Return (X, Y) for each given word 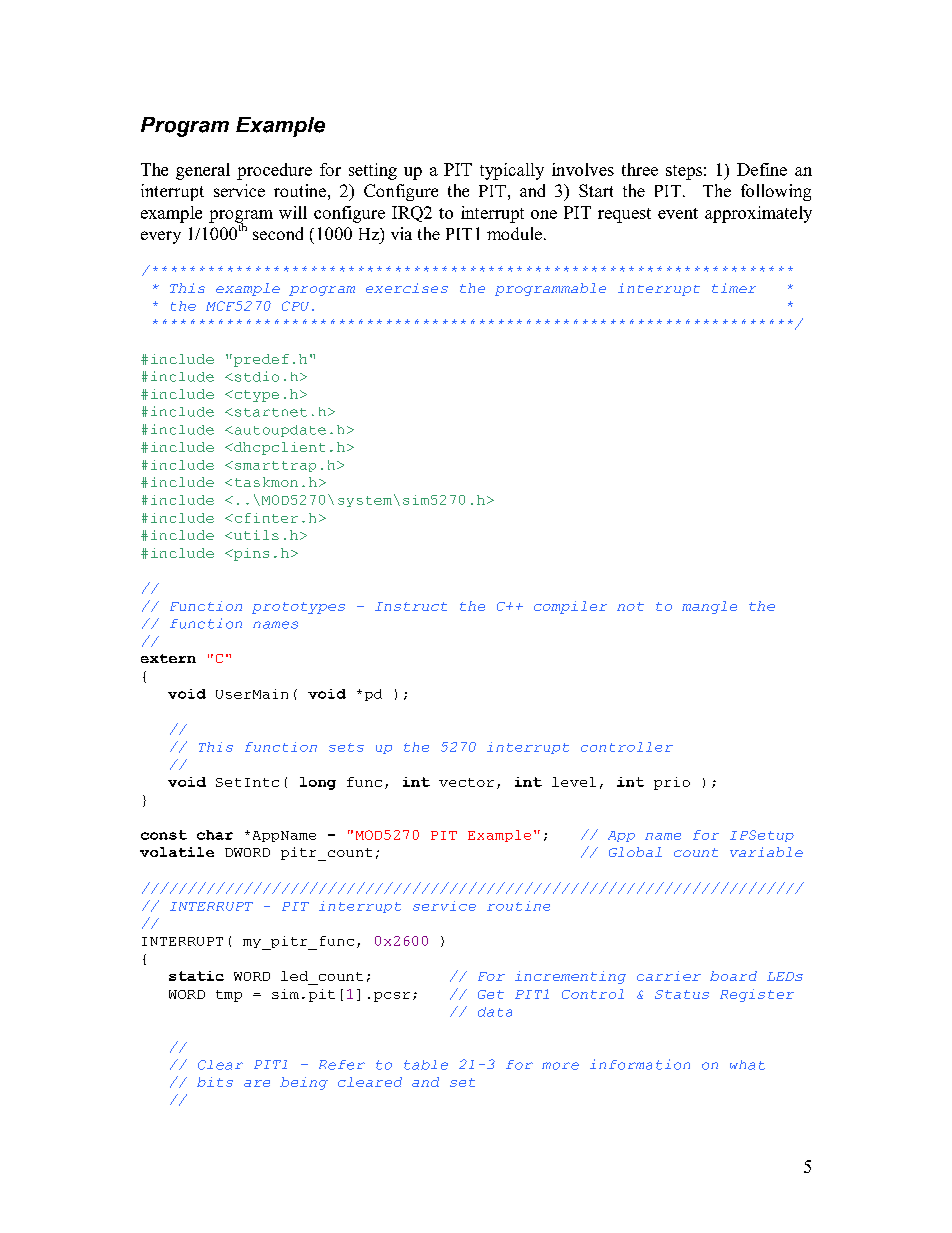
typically (512, 171)
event (678, 213)
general (203, 171)
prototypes (298, 608)
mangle (709, 607)
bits (215, 1082)
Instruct (411, 606)
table (426, 1065)
